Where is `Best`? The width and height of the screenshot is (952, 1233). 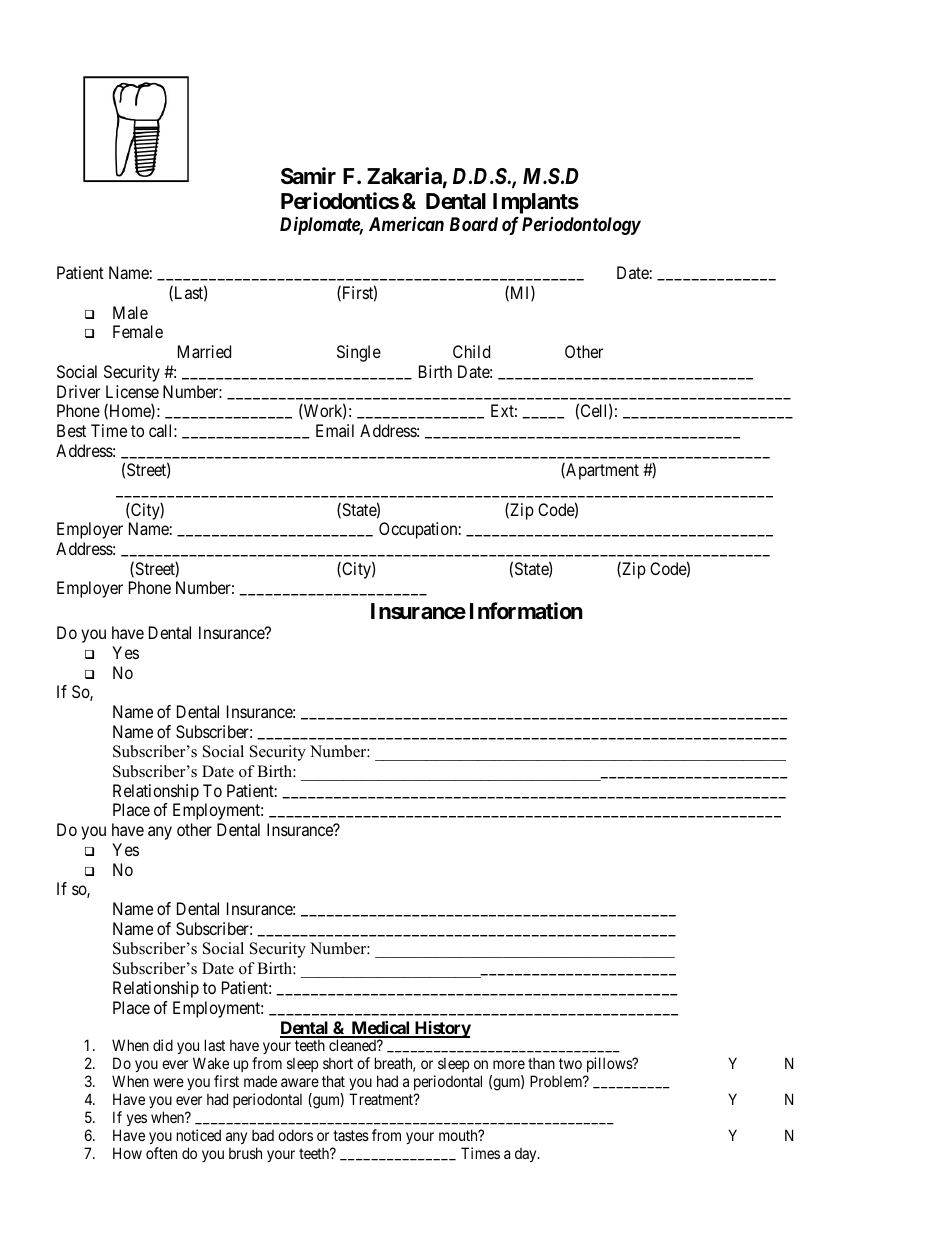
Best is located at coordinates (71, 430).
